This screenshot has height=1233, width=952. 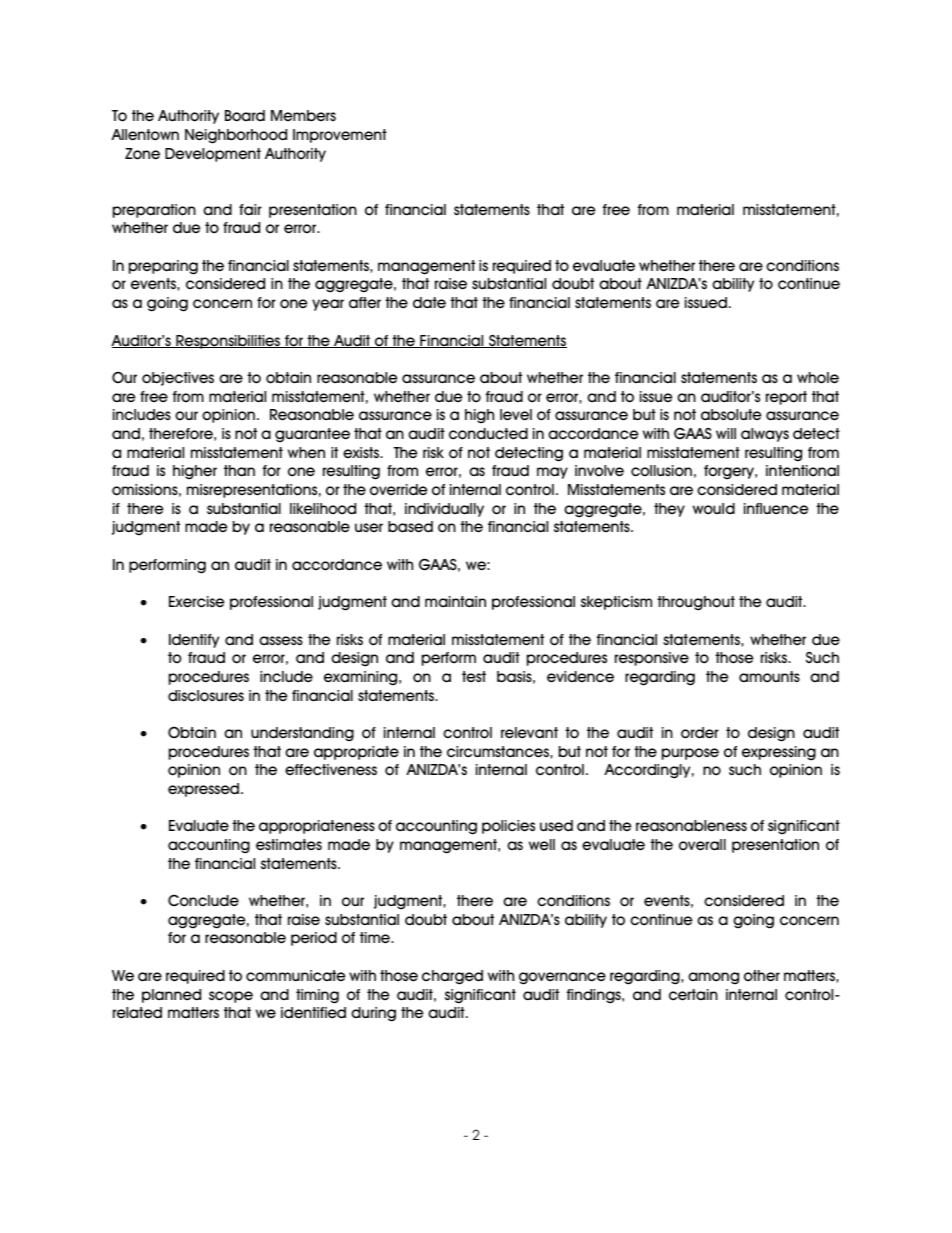 What do you see at coordinates (236, 136) in the screenshot?
I see `Neighborhood` at bounding box center [236, 136].
